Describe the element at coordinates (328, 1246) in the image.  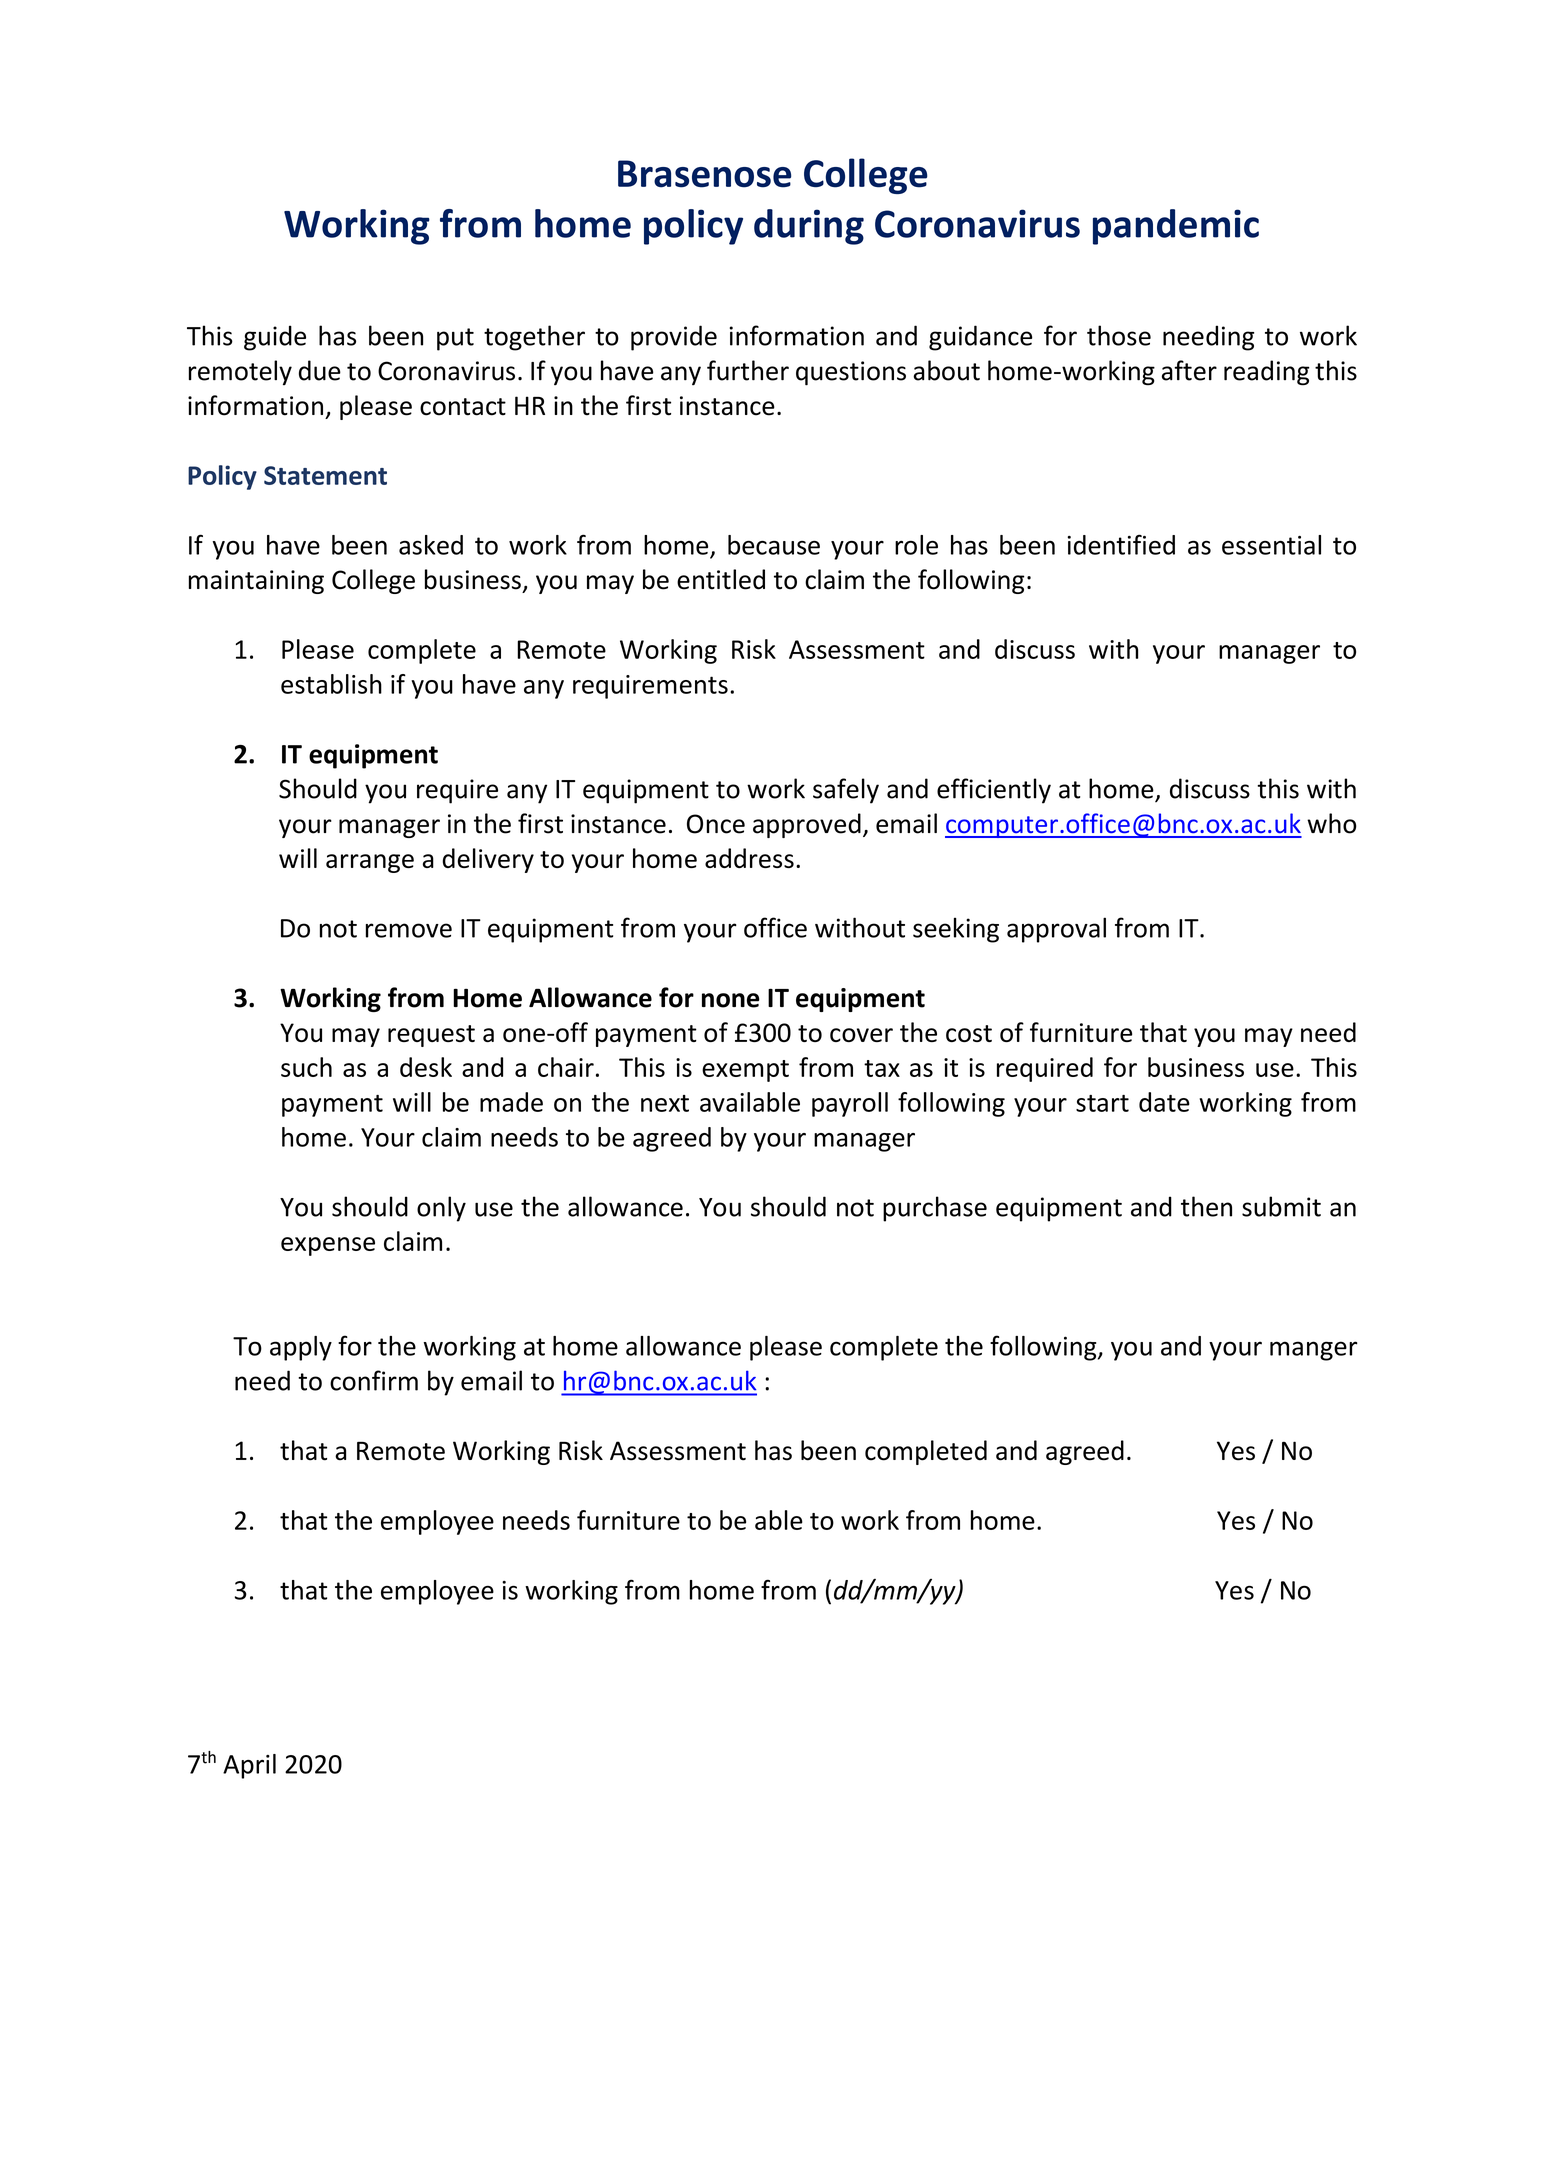
I see `expense` at that location.
